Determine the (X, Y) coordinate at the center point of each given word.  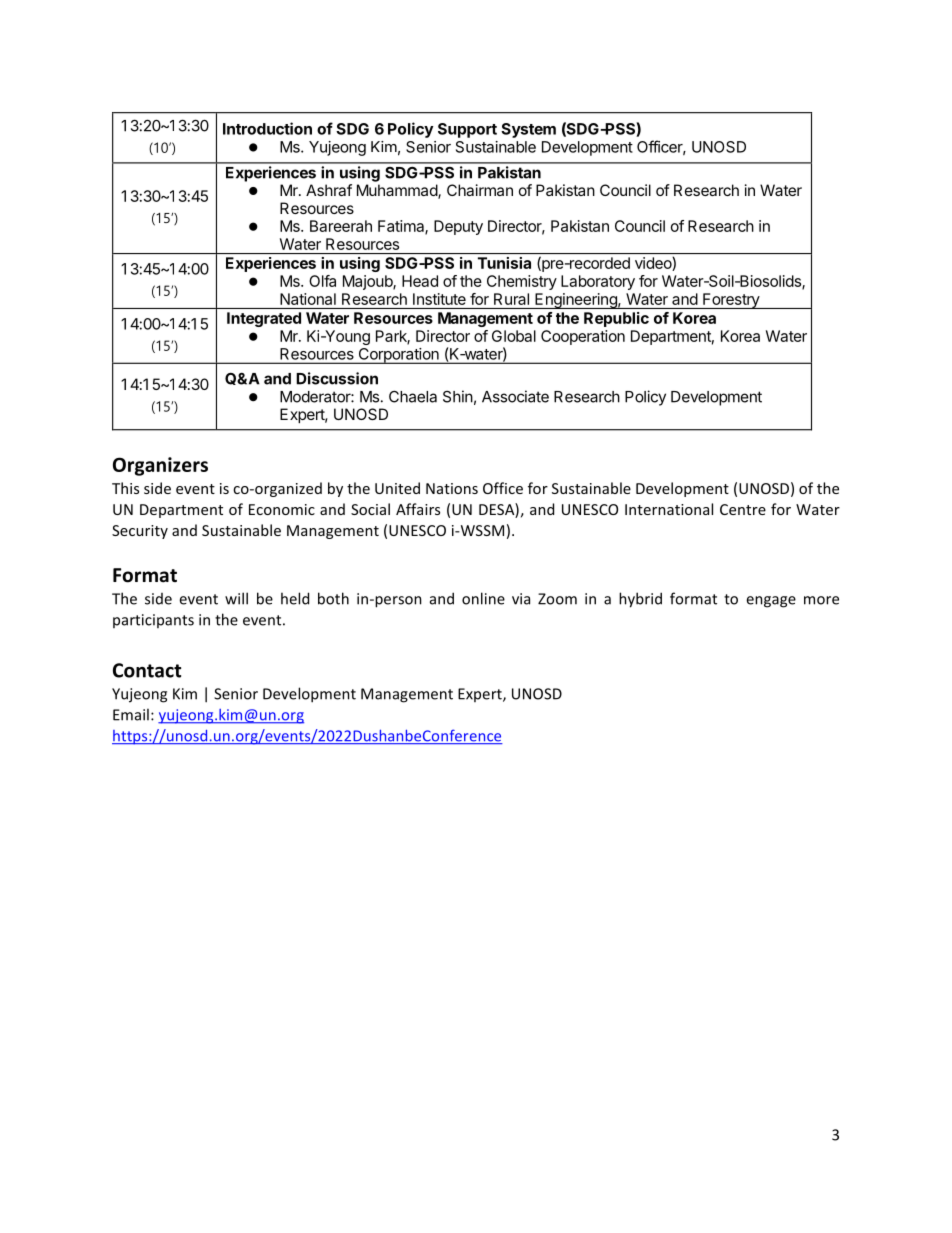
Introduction (267, 128)
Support (467, 130)
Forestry (731, 301)
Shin (458, 396)
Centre (743, 509)
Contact (147, 670)
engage (771, 602)
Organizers (160, 466)
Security (140, 532)
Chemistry (522, 282)
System (528, 130)
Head (420, 281)
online (483, 598)
